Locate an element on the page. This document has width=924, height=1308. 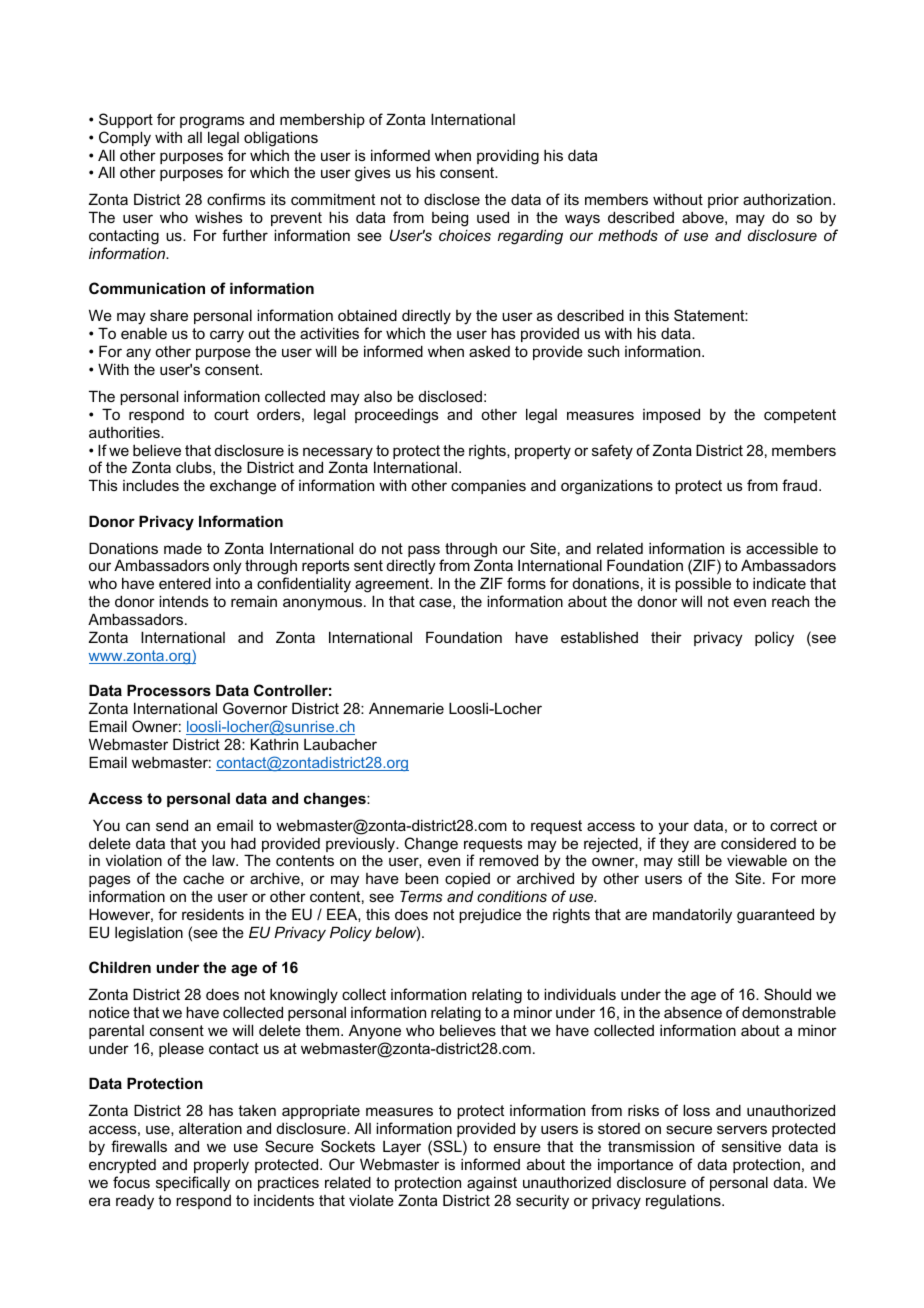
Processors is located at coordinates (169, 690).
